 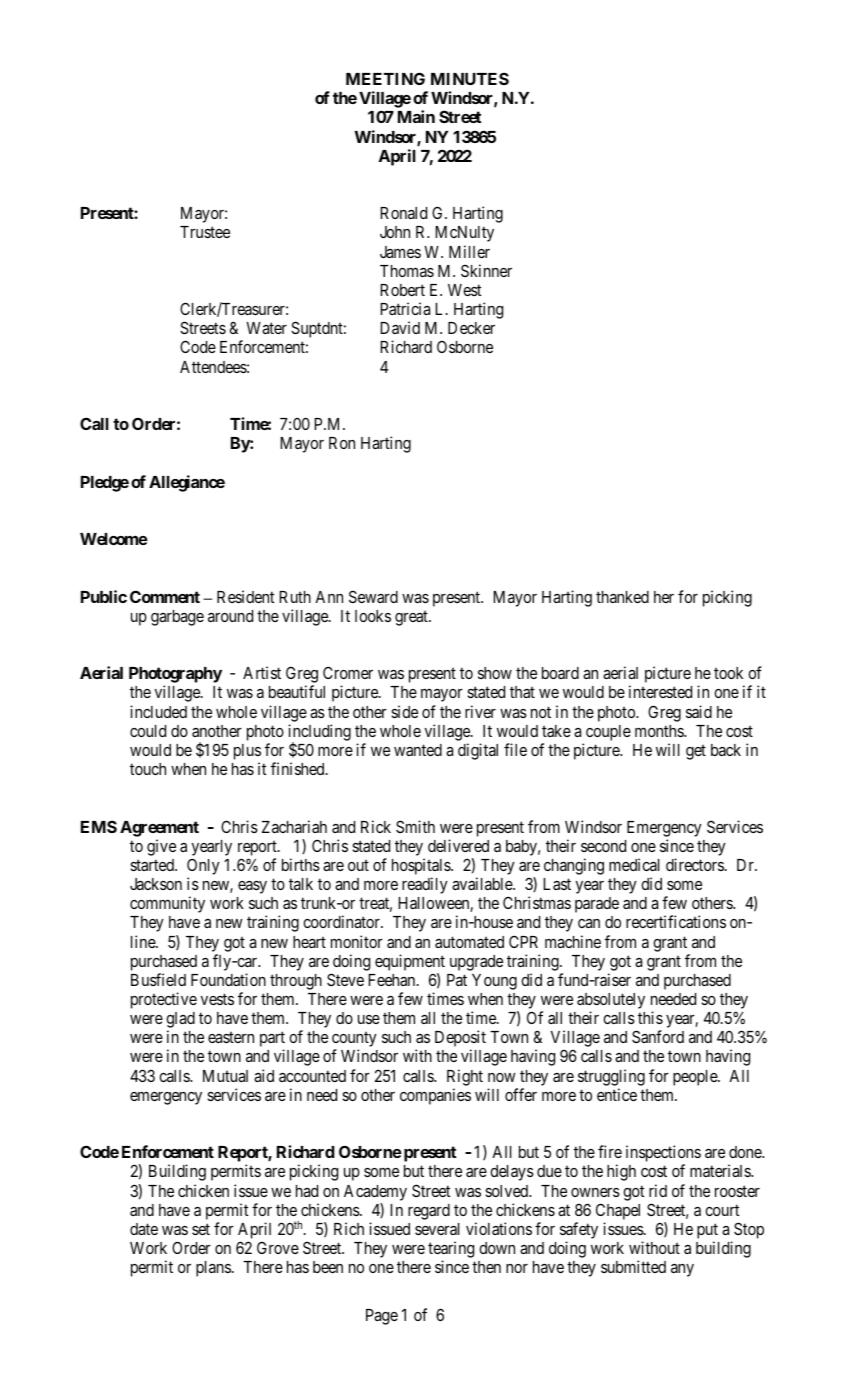 What do you see at coordinates (205, 232) in the document?
I see `Trustee` at bounding box center [205, 232].
